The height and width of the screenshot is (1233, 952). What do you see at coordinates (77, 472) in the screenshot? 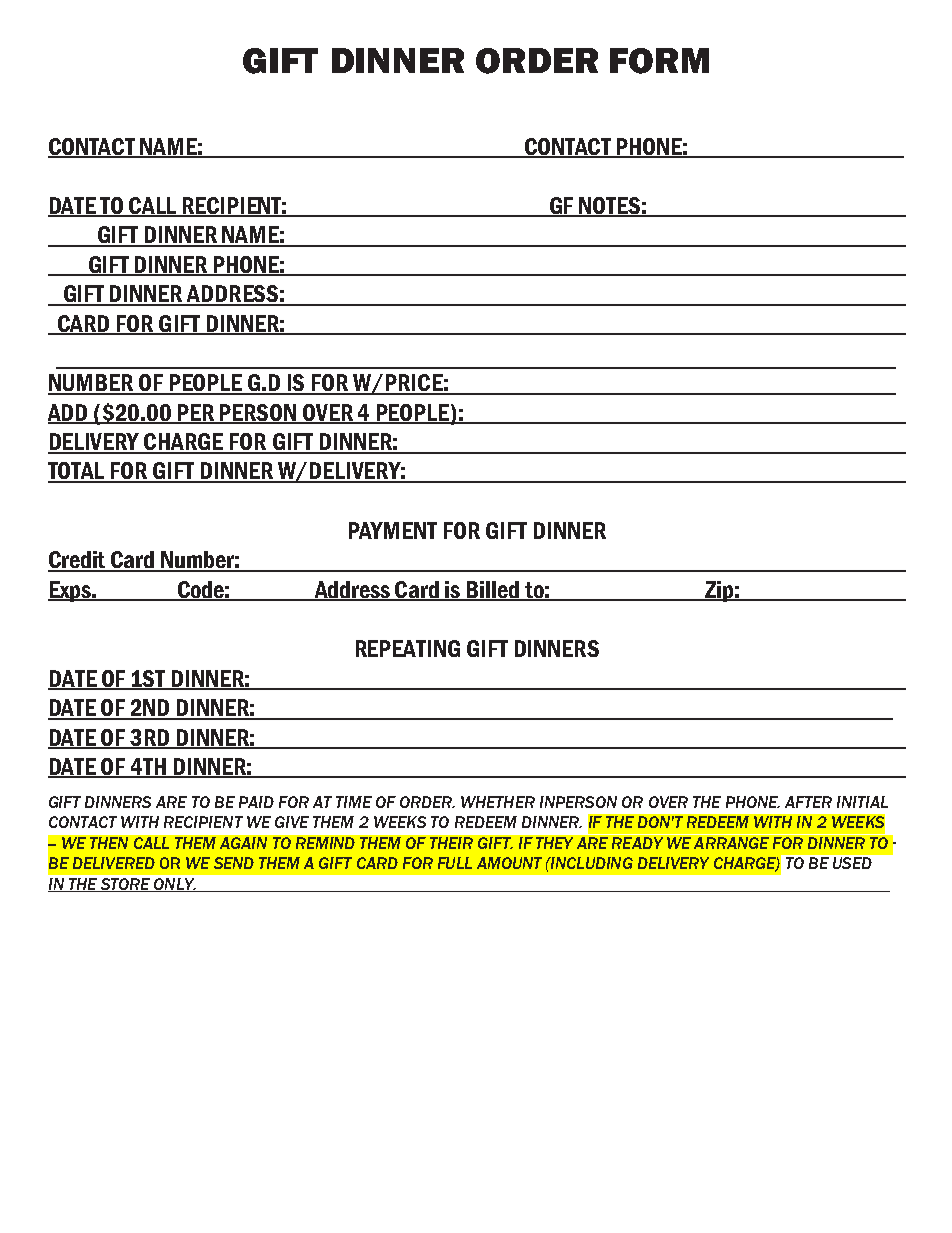
I see `TOTAL` at bounding box center [77, 472].
